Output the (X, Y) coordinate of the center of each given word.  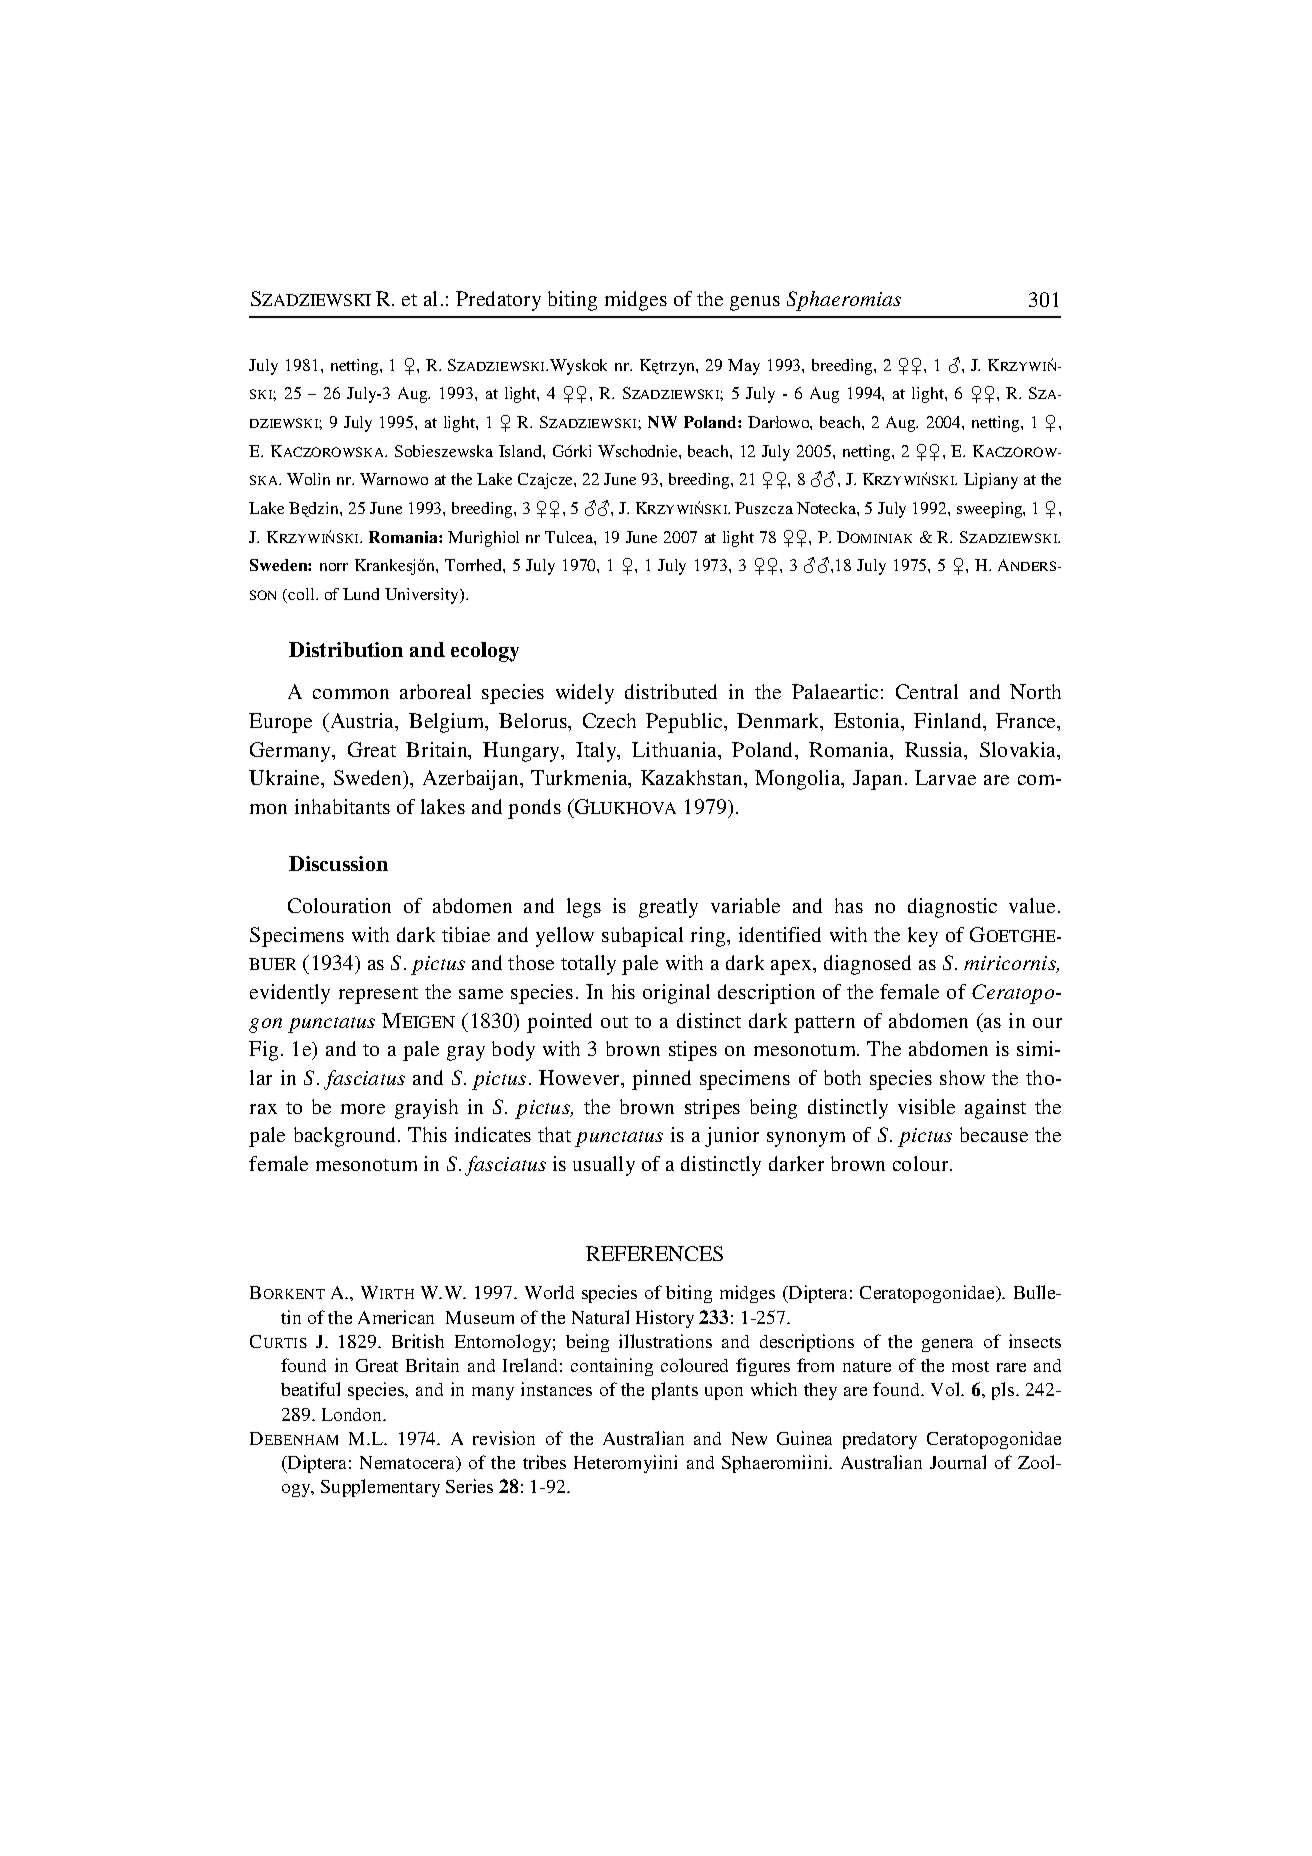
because (994, 1134)
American (396, 1317)
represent (378, 995)
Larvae (945, 777)
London (353, 1414)
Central (927, 691)
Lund (361, 594)
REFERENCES (654, 1253)
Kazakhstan (693, 777)
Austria (362, 722)
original (676, 994)
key (923, 937)
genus (755, 303)
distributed (671, 691)
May (744, 367)
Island (521, 451)
